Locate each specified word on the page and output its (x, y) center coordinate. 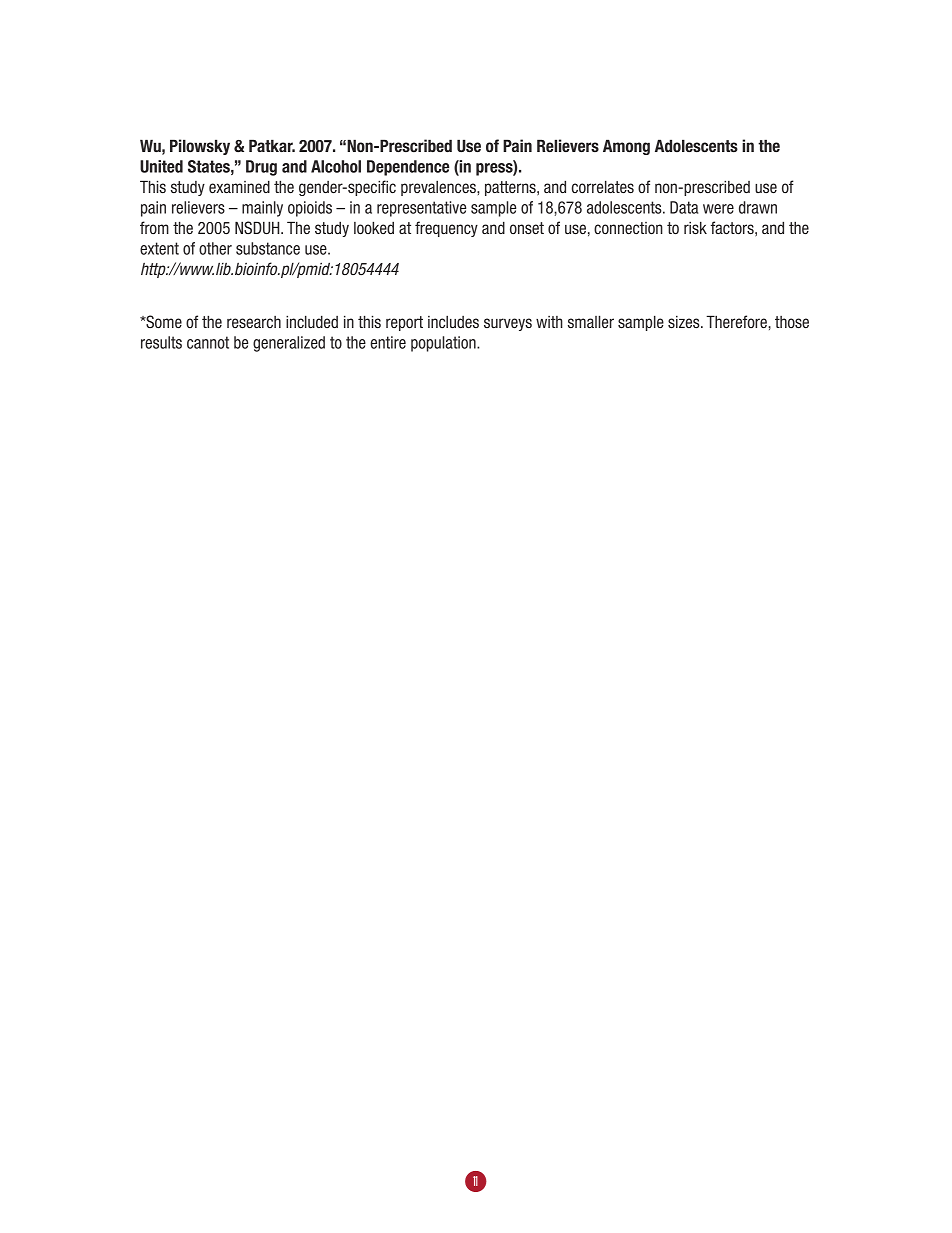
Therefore (737, 321)
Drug (261, 168)
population (444, 344)
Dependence (408, 168)
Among (626, 147)
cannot (208, 342)
